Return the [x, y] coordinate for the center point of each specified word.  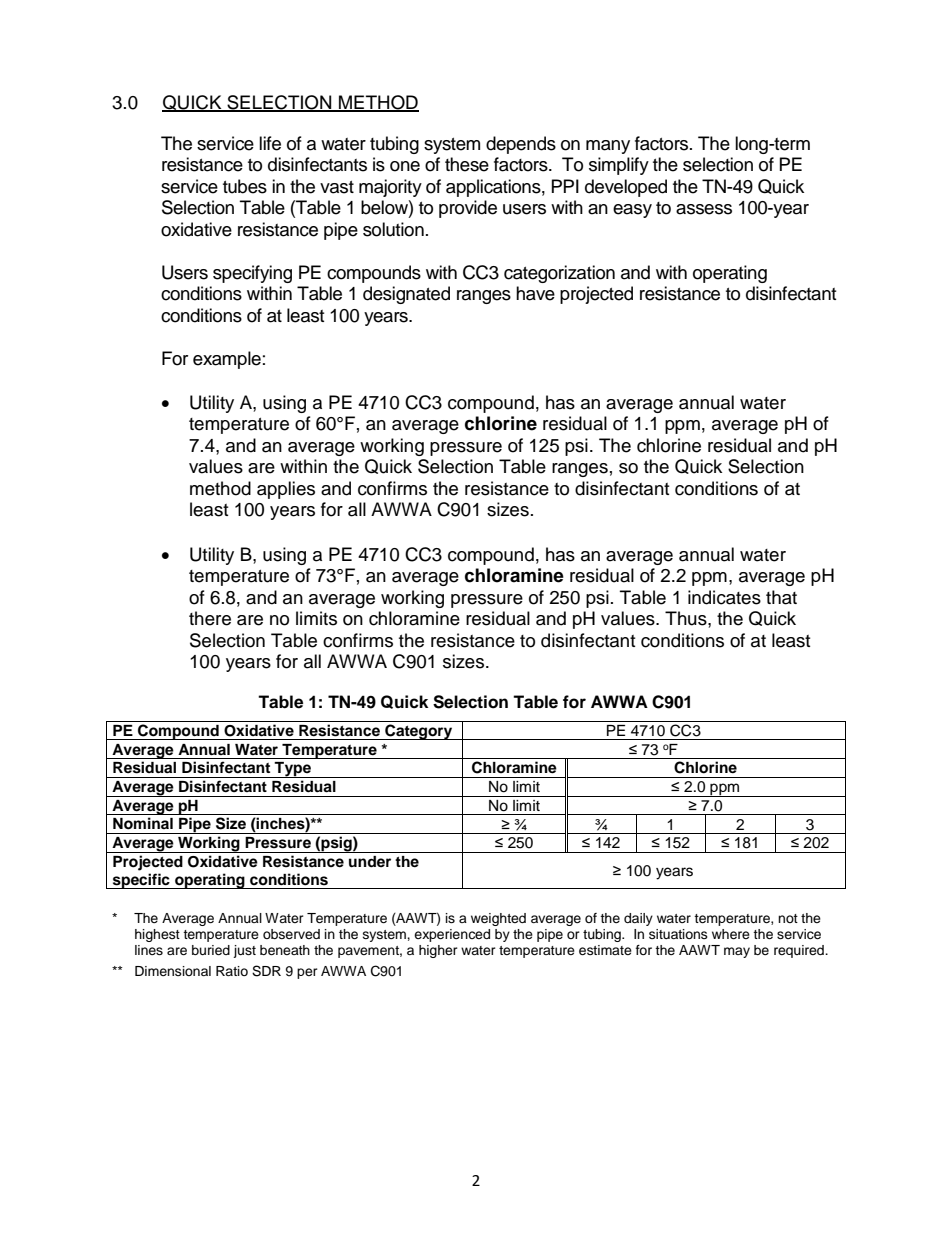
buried [211, 950]
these [467, 164]
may [737, 952]
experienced [452, 935]
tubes [245, 186]
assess [704, 209]
